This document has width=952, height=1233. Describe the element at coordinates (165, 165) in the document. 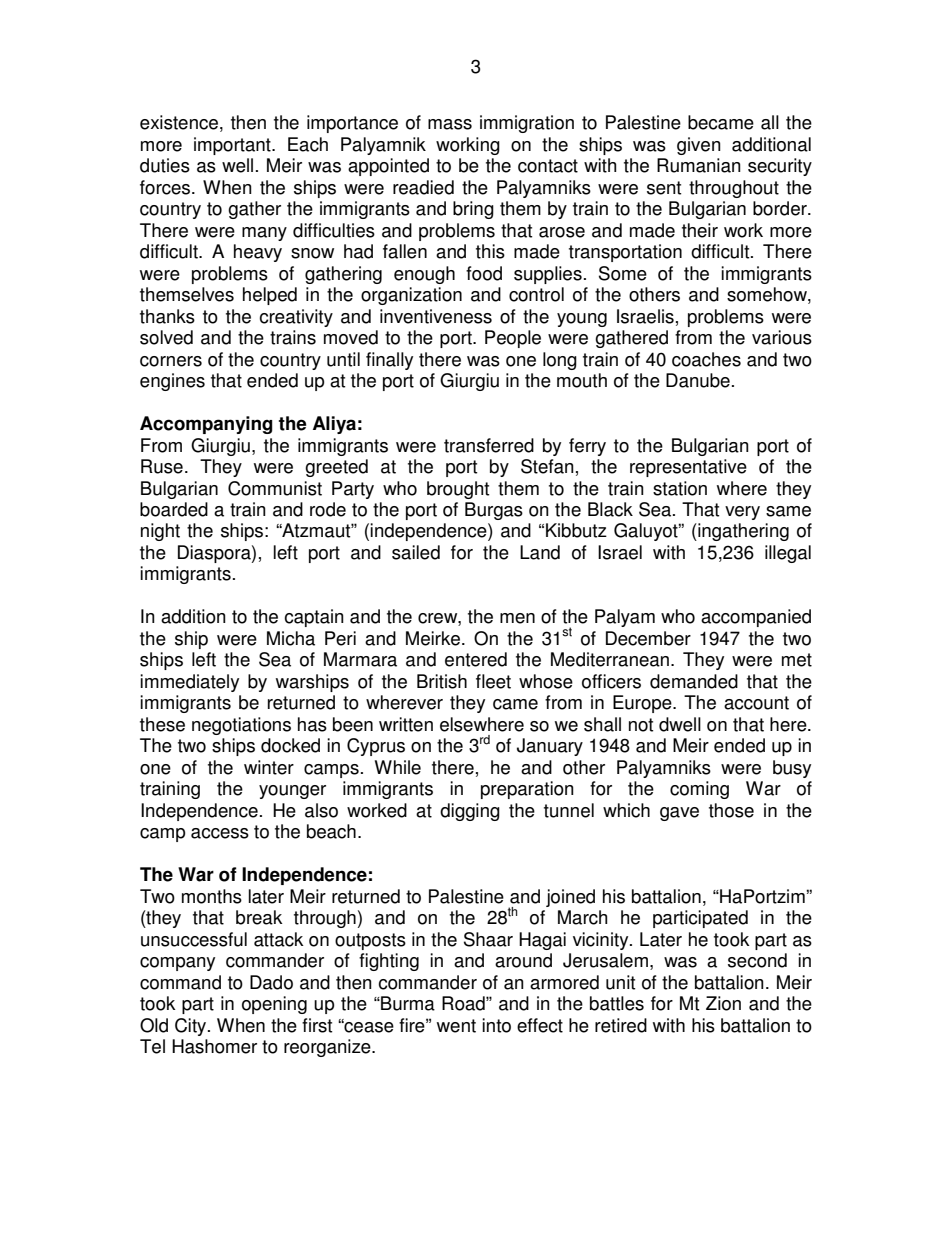

I see `duties` at that location.
